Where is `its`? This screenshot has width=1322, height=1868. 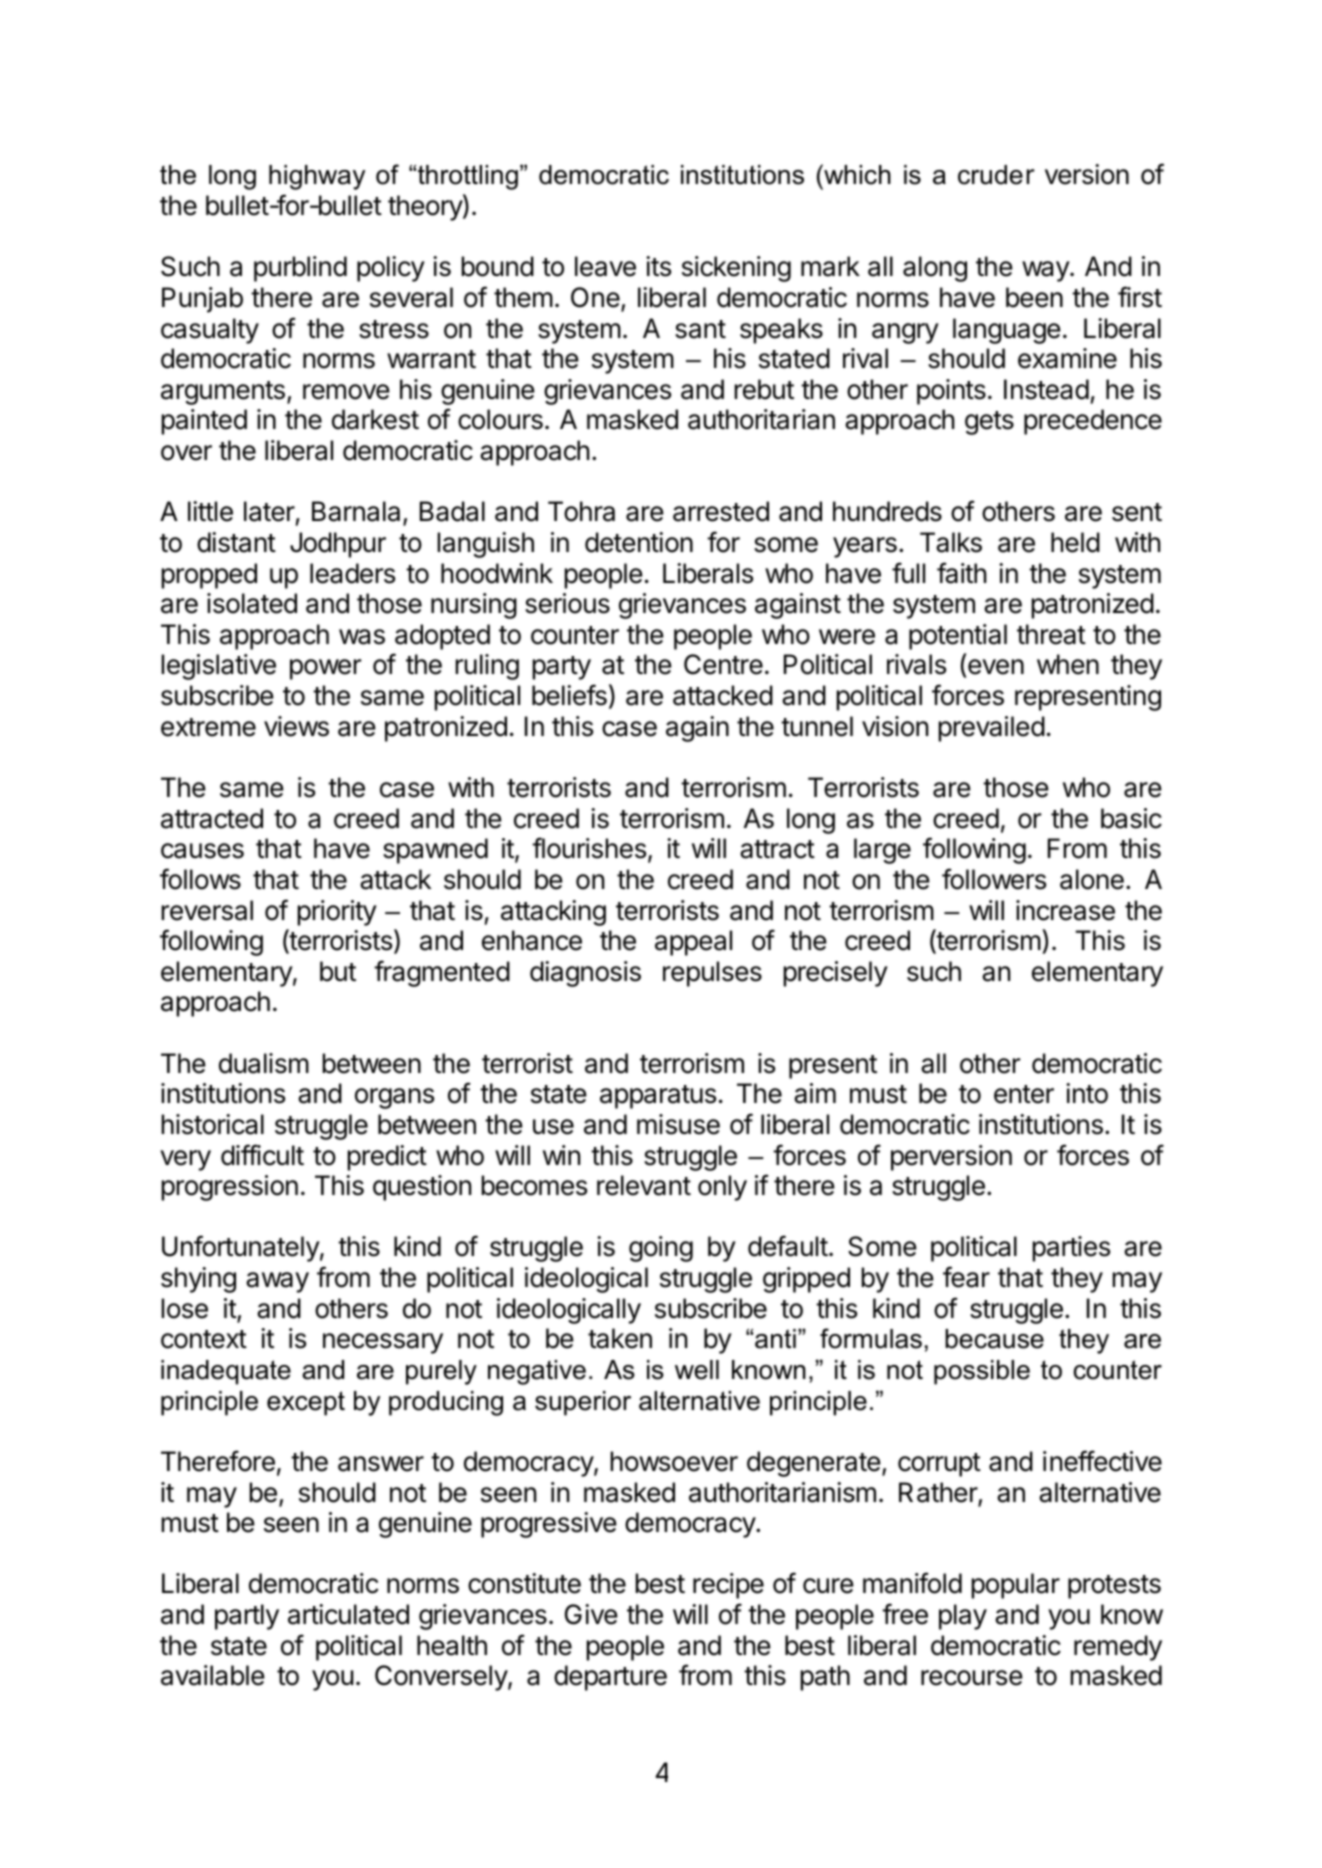 its is located at coordinates (658, 266).
